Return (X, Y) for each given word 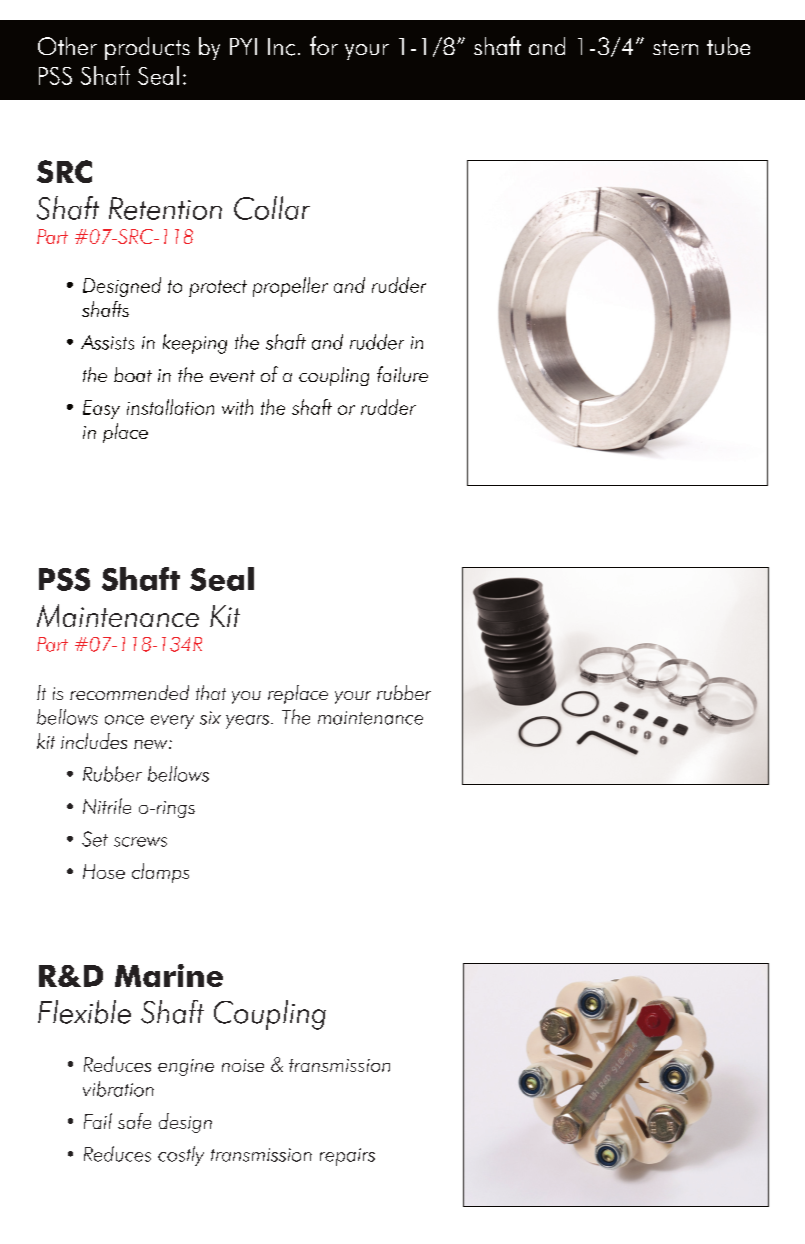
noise (243, 1065)
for (324, 45)
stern (675, 47)
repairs (347, 1157)
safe (134, 1121)
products (147, 48)
